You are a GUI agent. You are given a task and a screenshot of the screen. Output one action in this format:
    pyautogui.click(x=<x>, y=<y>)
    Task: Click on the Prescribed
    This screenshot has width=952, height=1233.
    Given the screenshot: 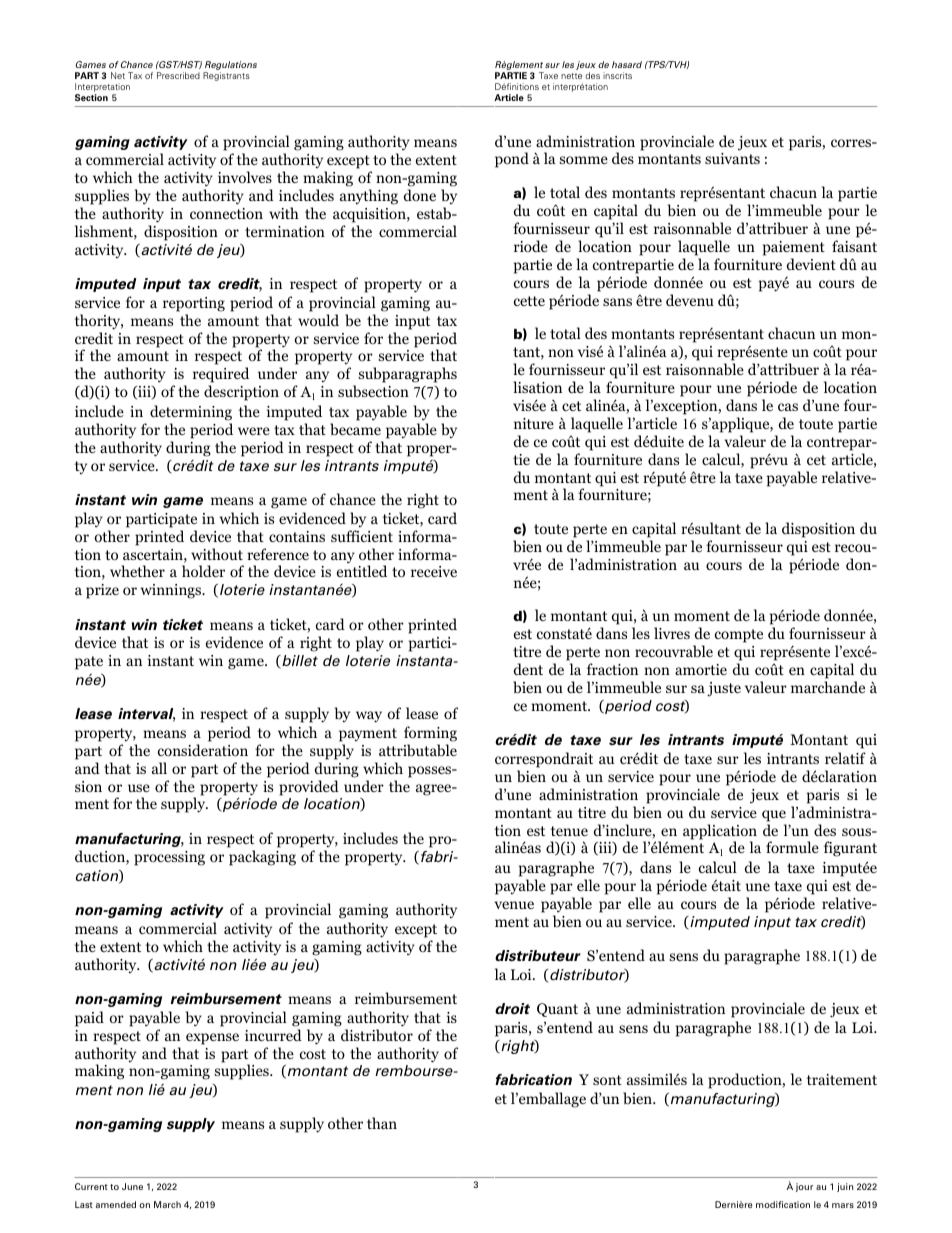 What is the action you would take?
    pyautogui.click(x=178, y=75)
